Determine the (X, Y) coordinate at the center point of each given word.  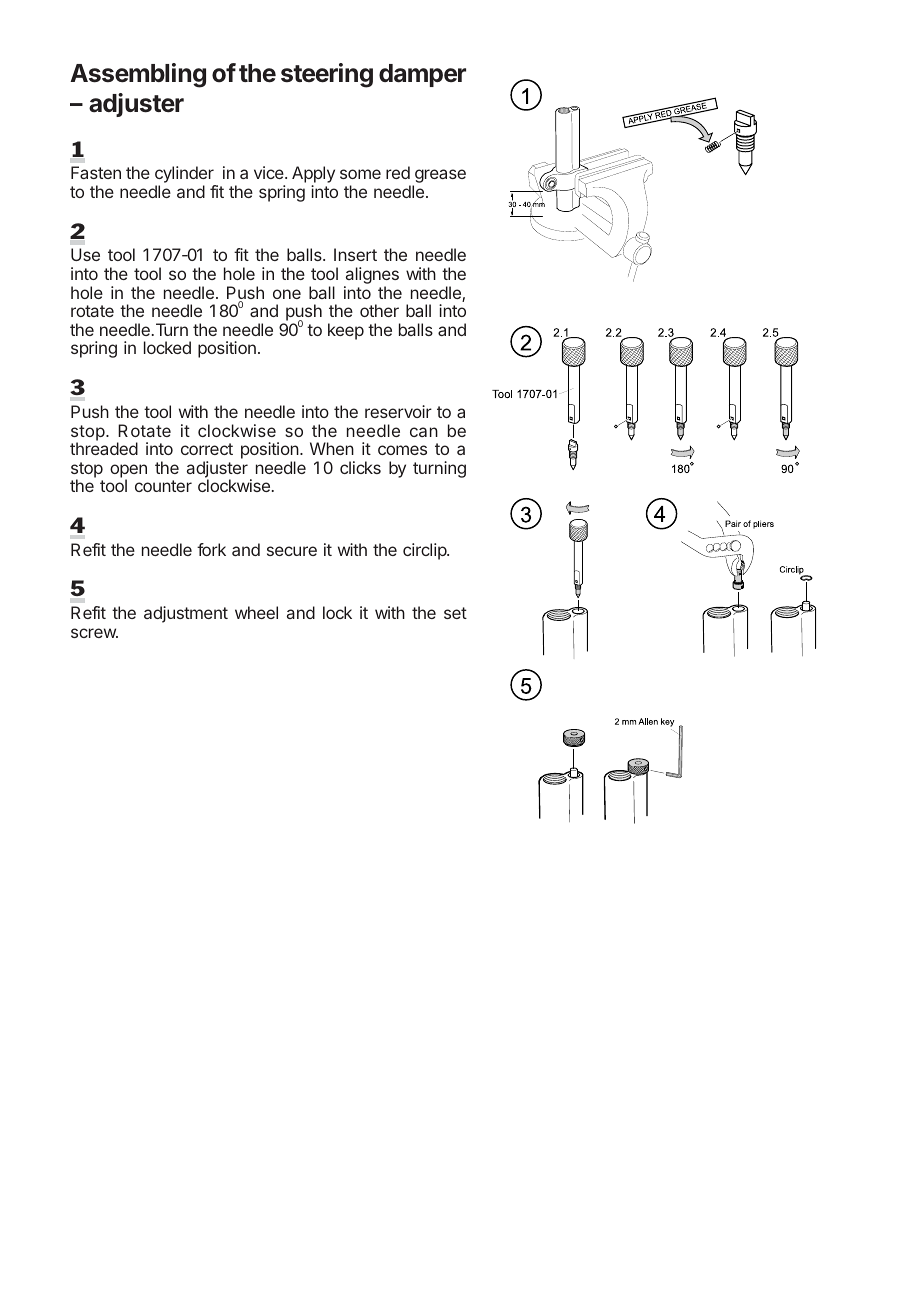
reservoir (398, 411)
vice (270, 172)
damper (422, 75)
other (379, 310)
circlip (425, 551)
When (332, 448)
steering (327, 75)
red (398, 172)
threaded (104, 448)
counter (163, 486)
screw (94, 633)
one (287, 294)
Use (85, 254)
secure (292, 551)
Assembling (138, 75)
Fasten (96, 172)
